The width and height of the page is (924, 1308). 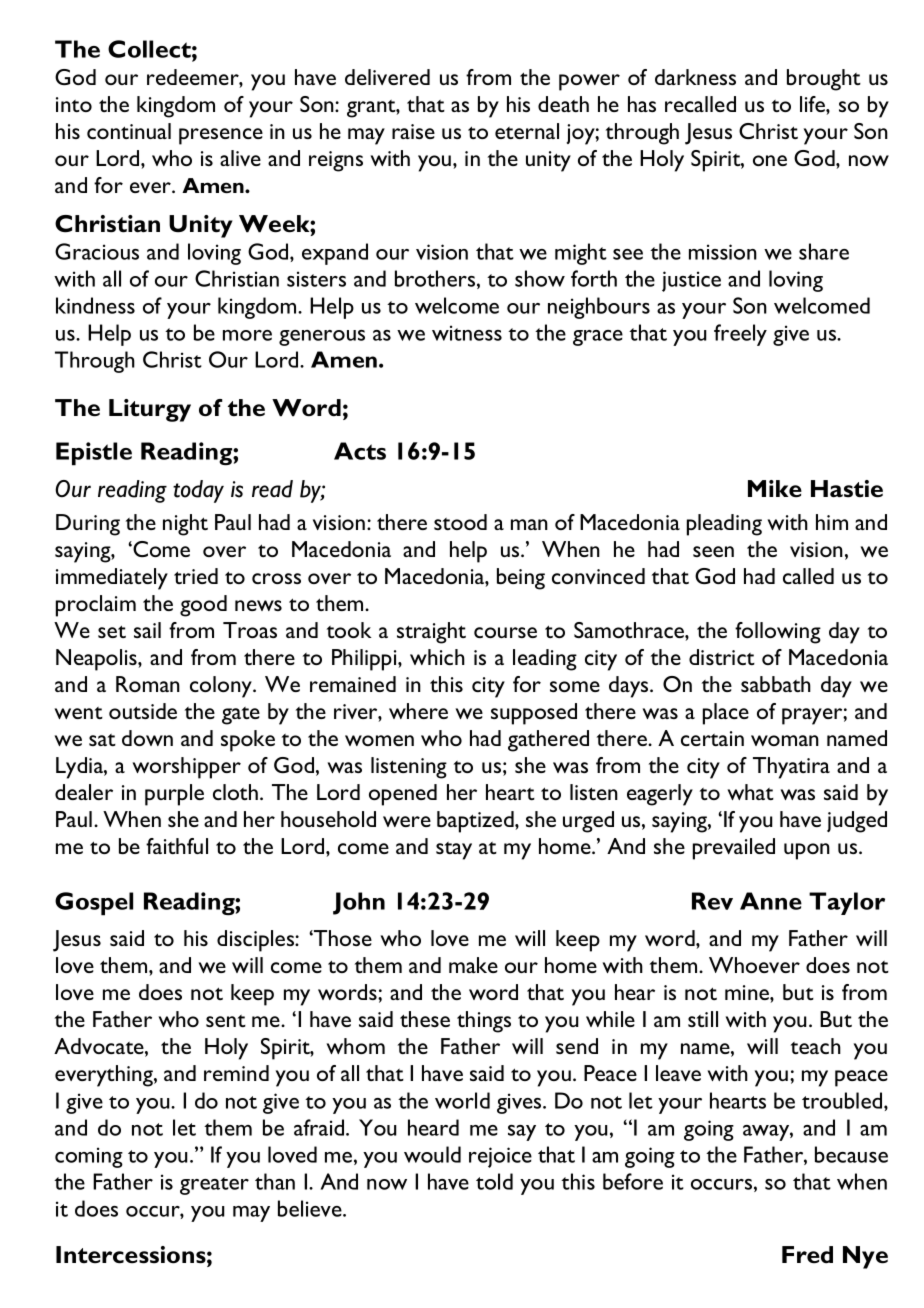 I want to click on continual, so click(x=129, y=131).
